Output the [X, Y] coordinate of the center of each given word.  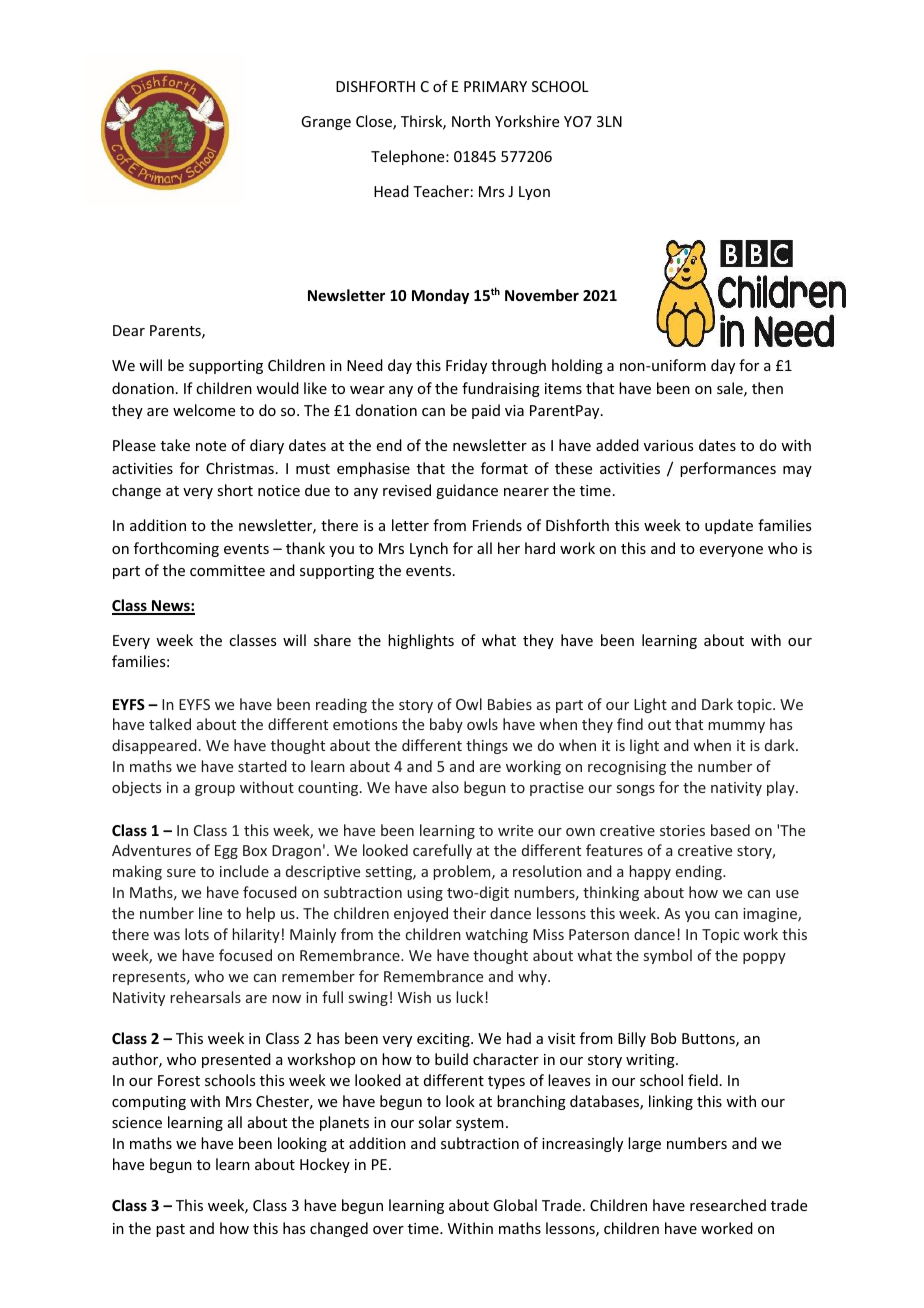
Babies [510, 704]
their [469, 913]
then [767, 388]
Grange [326, 123]
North [471, 121]
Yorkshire [527, 121]
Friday [466, 366]
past [170, 1230]
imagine [771, 915]
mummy [736, 727]
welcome [204, 410]
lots [197, 934]
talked [170, 724]
